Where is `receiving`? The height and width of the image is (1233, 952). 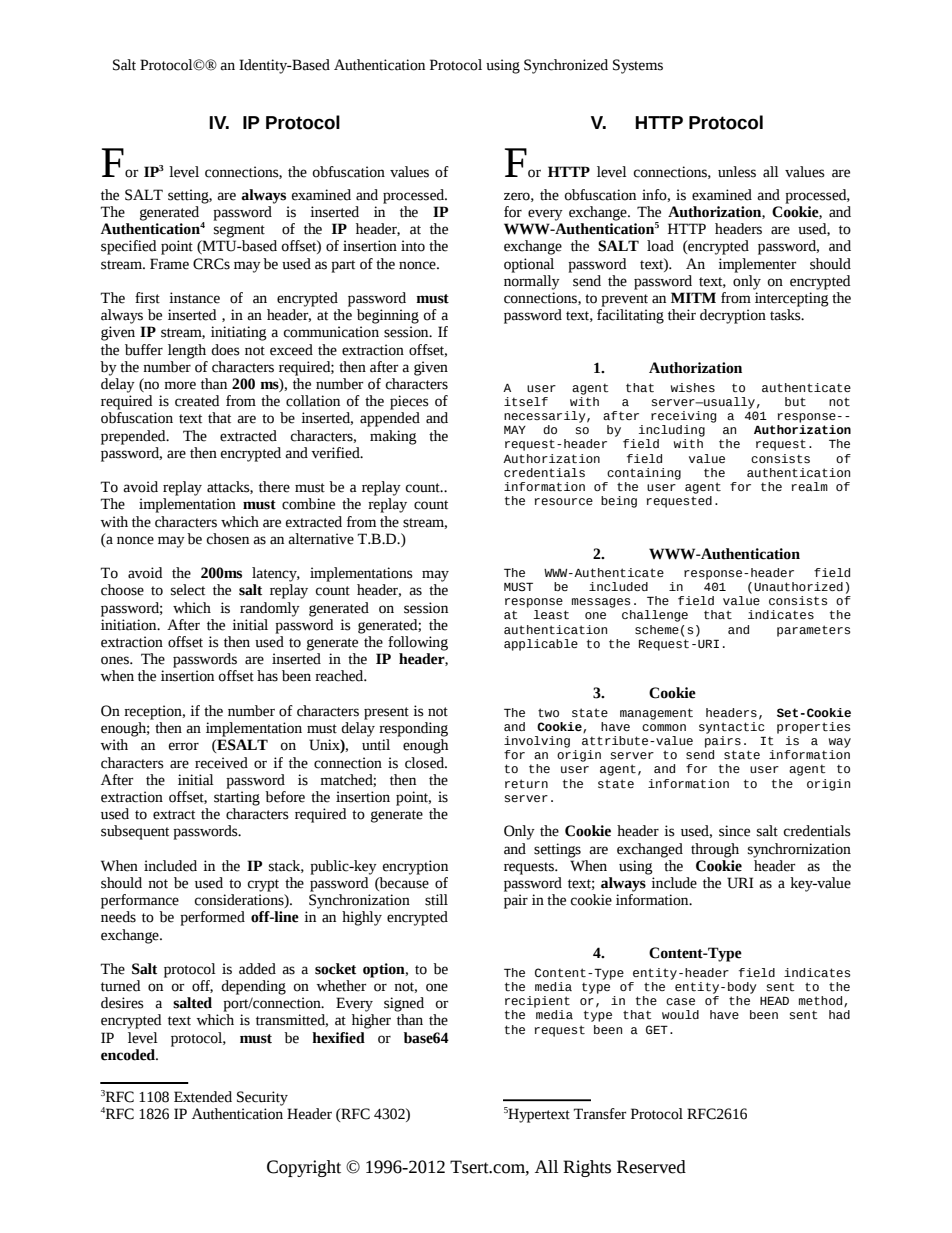 receiving is located at coordinates (683, 417).
